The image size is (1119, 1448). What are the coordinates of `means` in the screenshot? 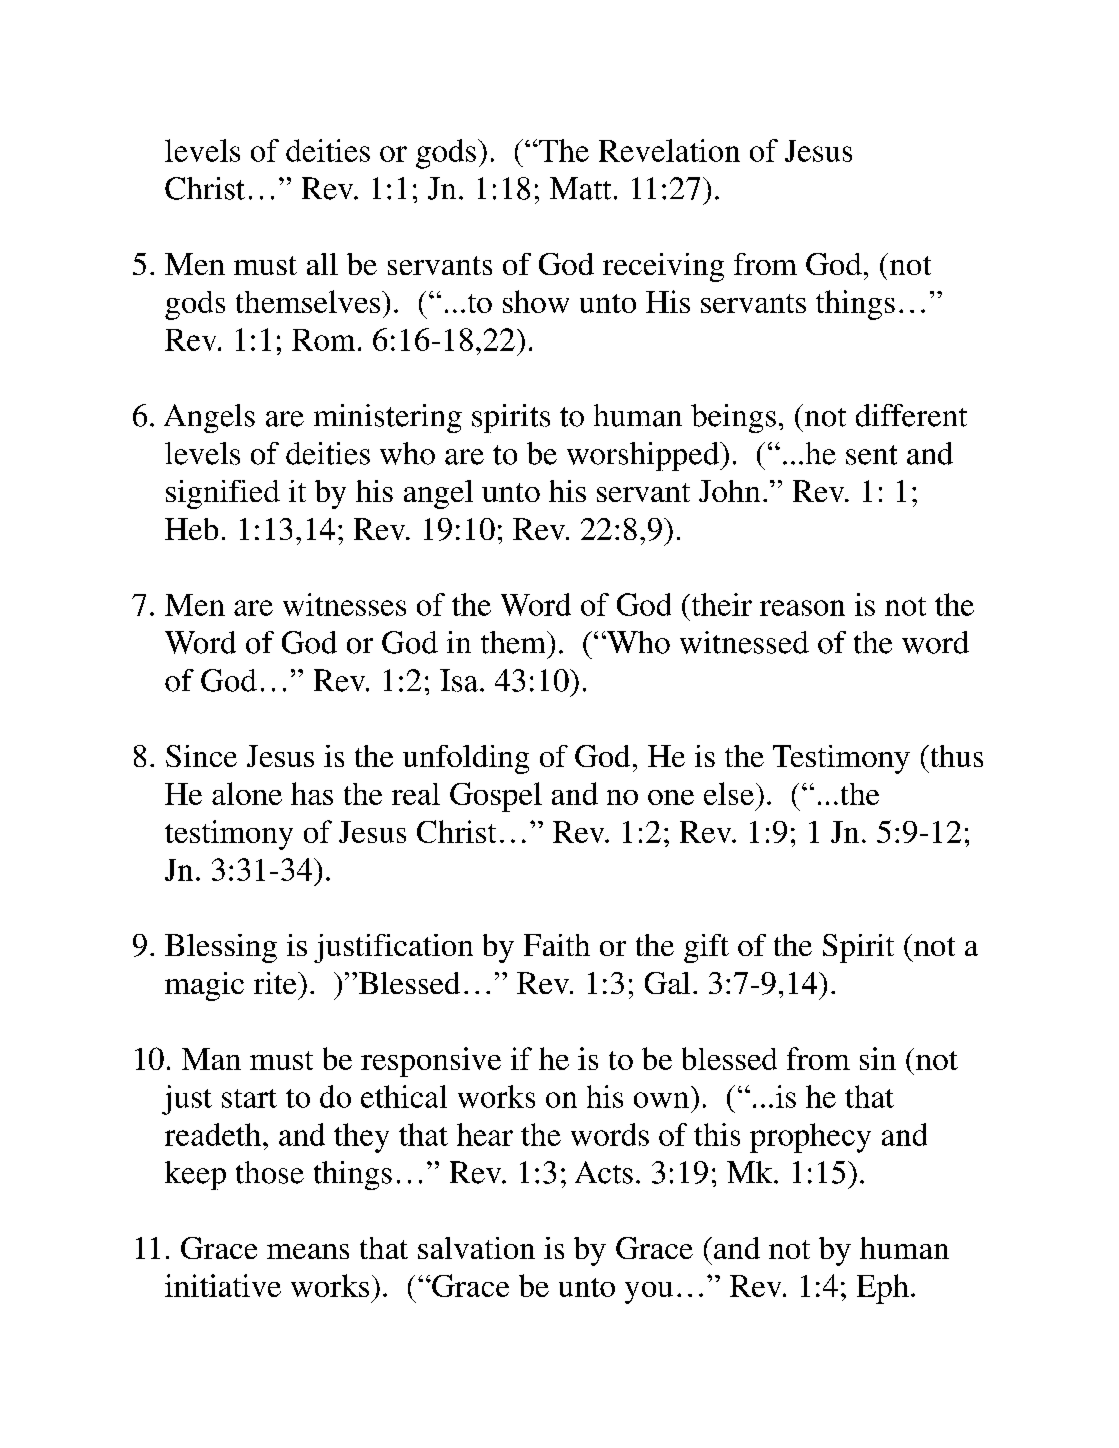 It's located at (308, 1251).
